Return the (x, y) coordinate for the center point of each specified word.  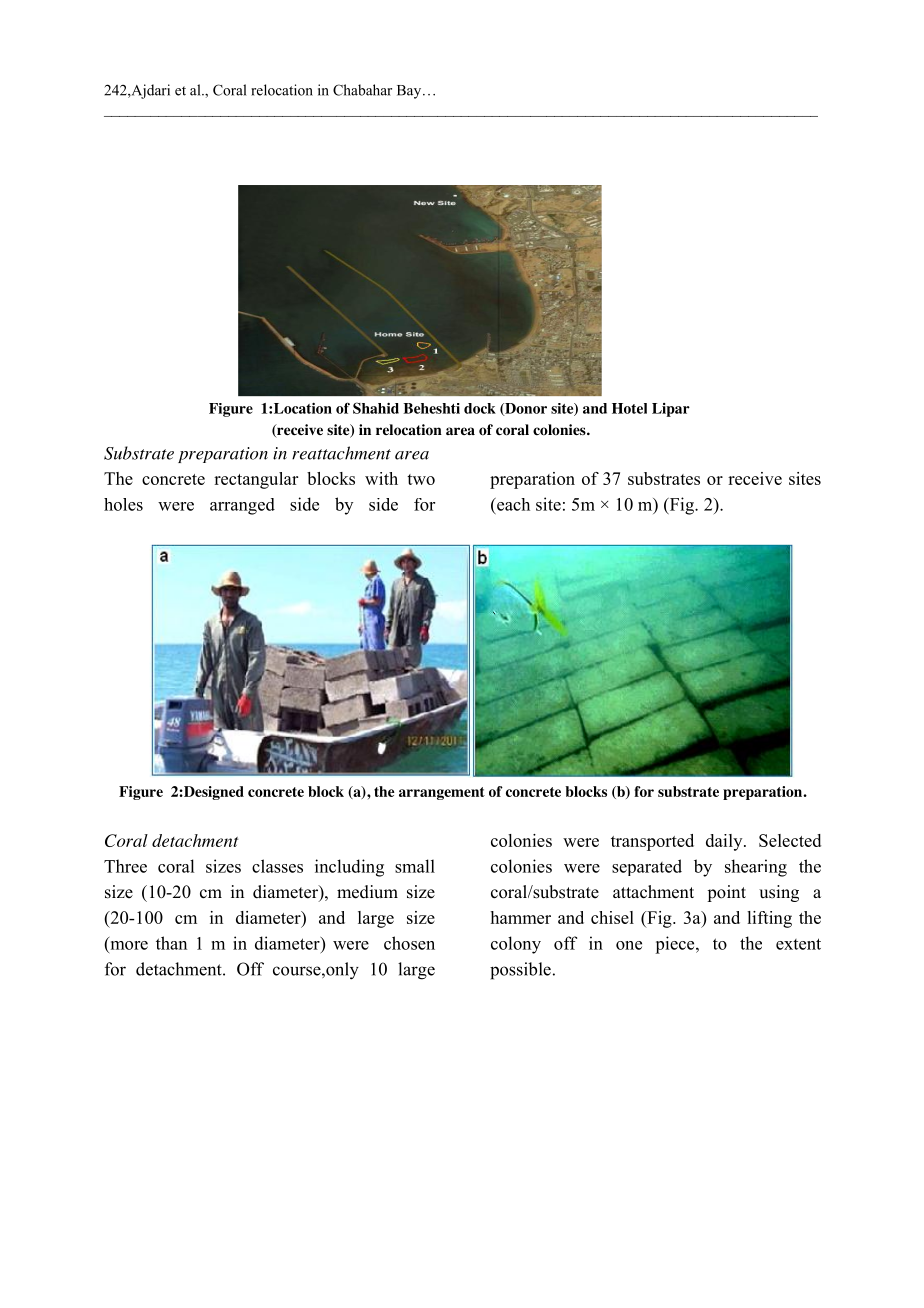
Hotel (629, 408)
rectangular (256, 480)
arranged (242, 506)
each (512, 504)
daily (725, 842)
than (171, 943)
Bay (410, 92)
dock (480, 408)
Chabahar (362, 90)
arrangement (442, 793)
